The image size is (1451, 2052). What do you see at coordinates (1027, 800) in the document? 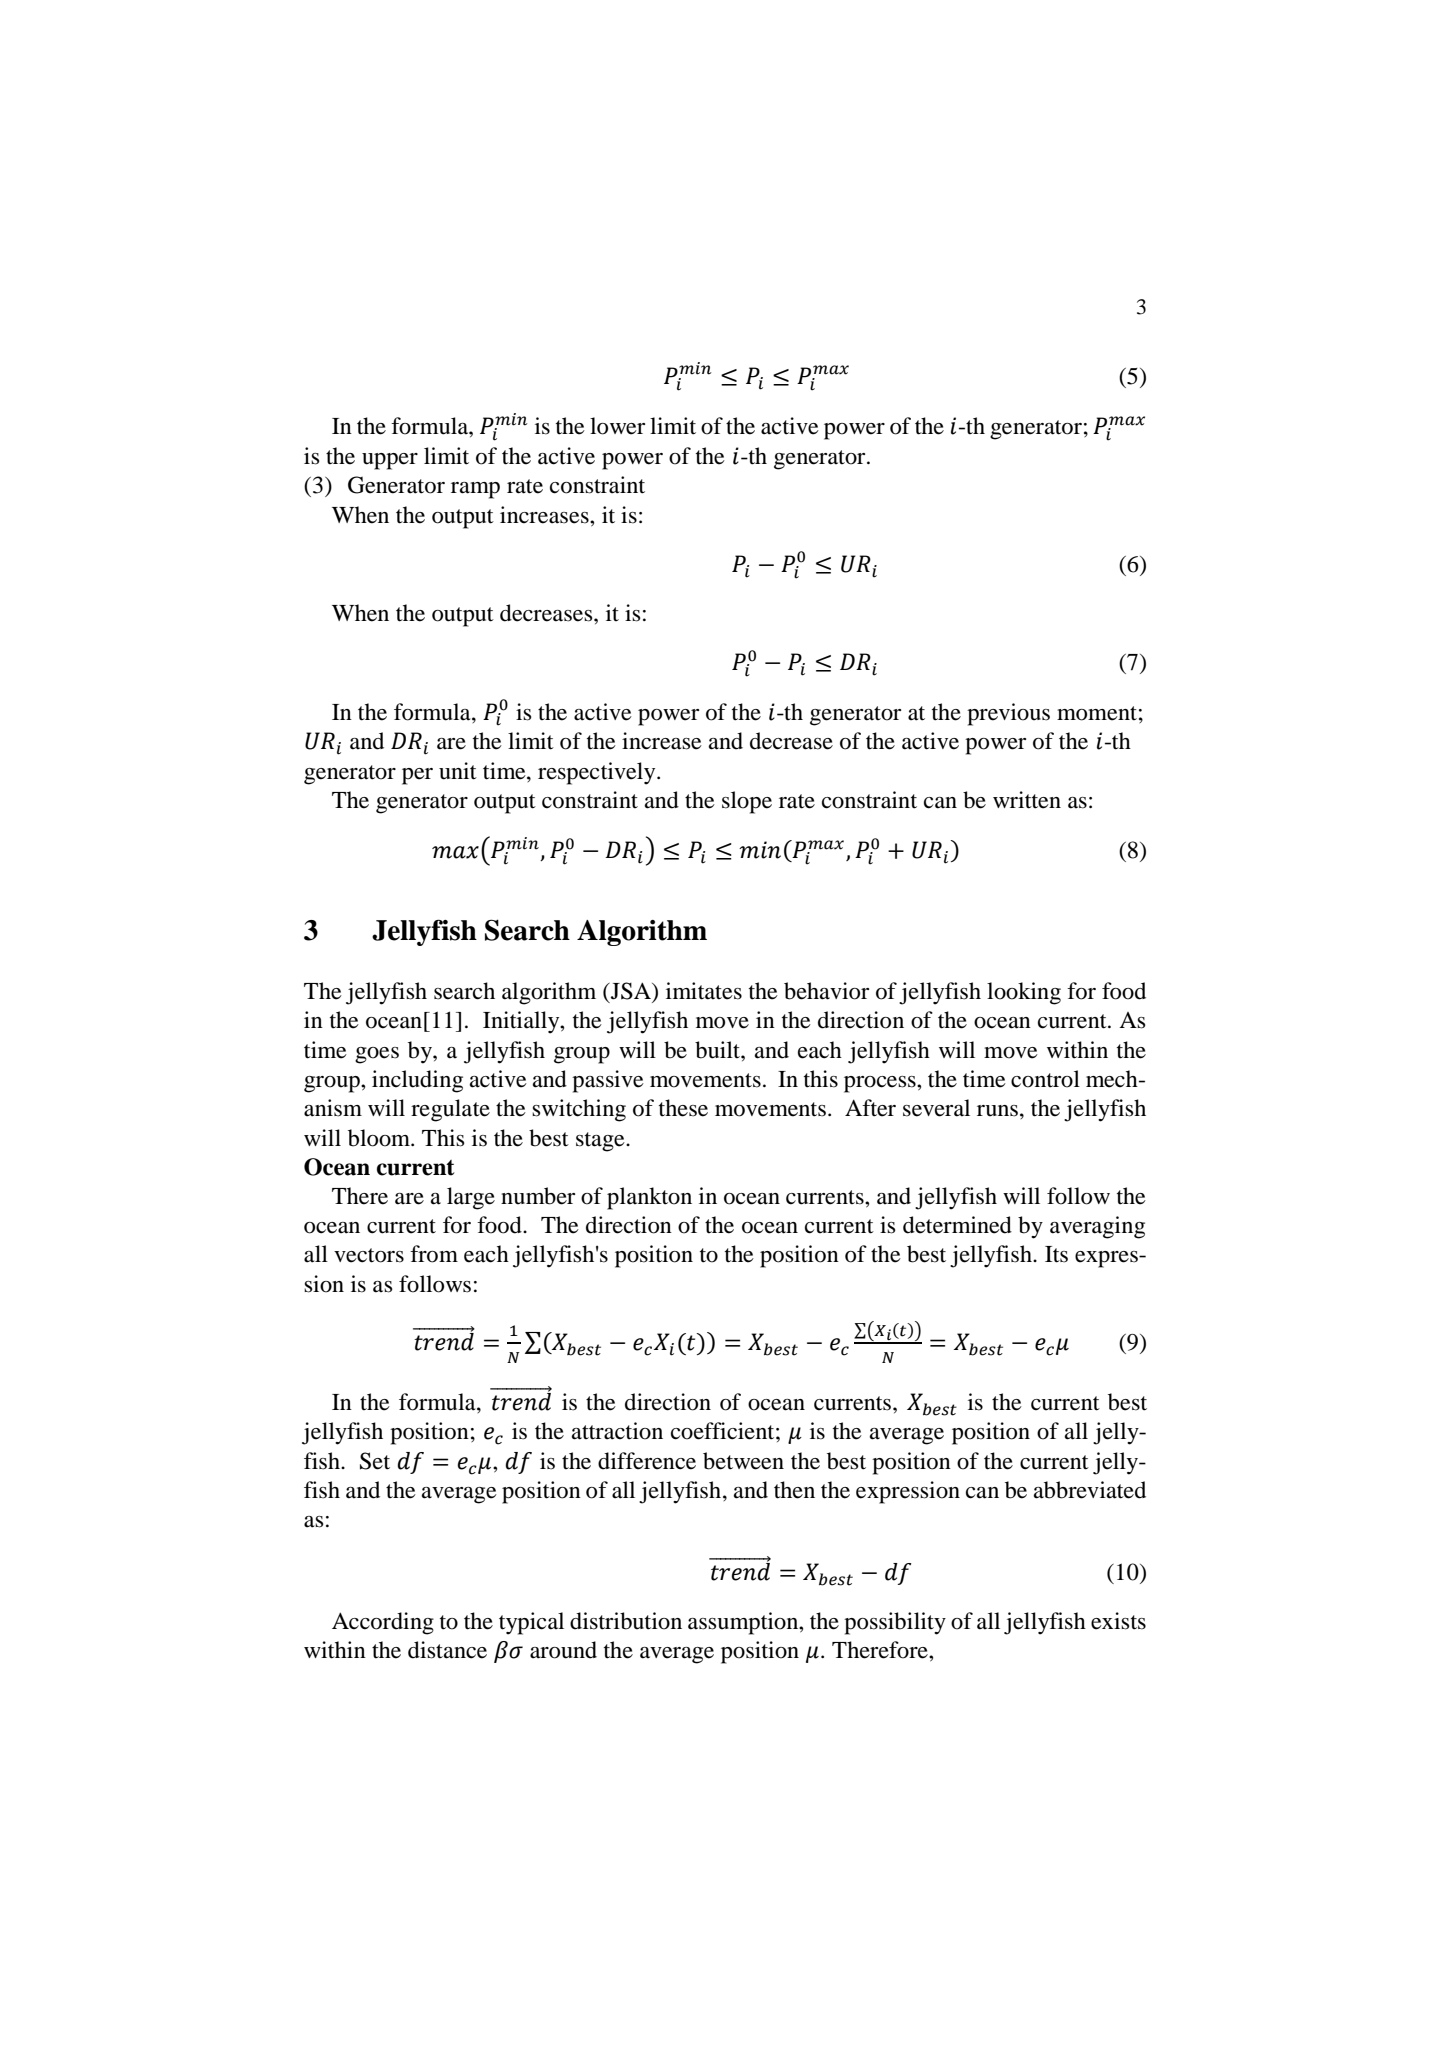
I see `written` at bounding box center [1027, 800].
